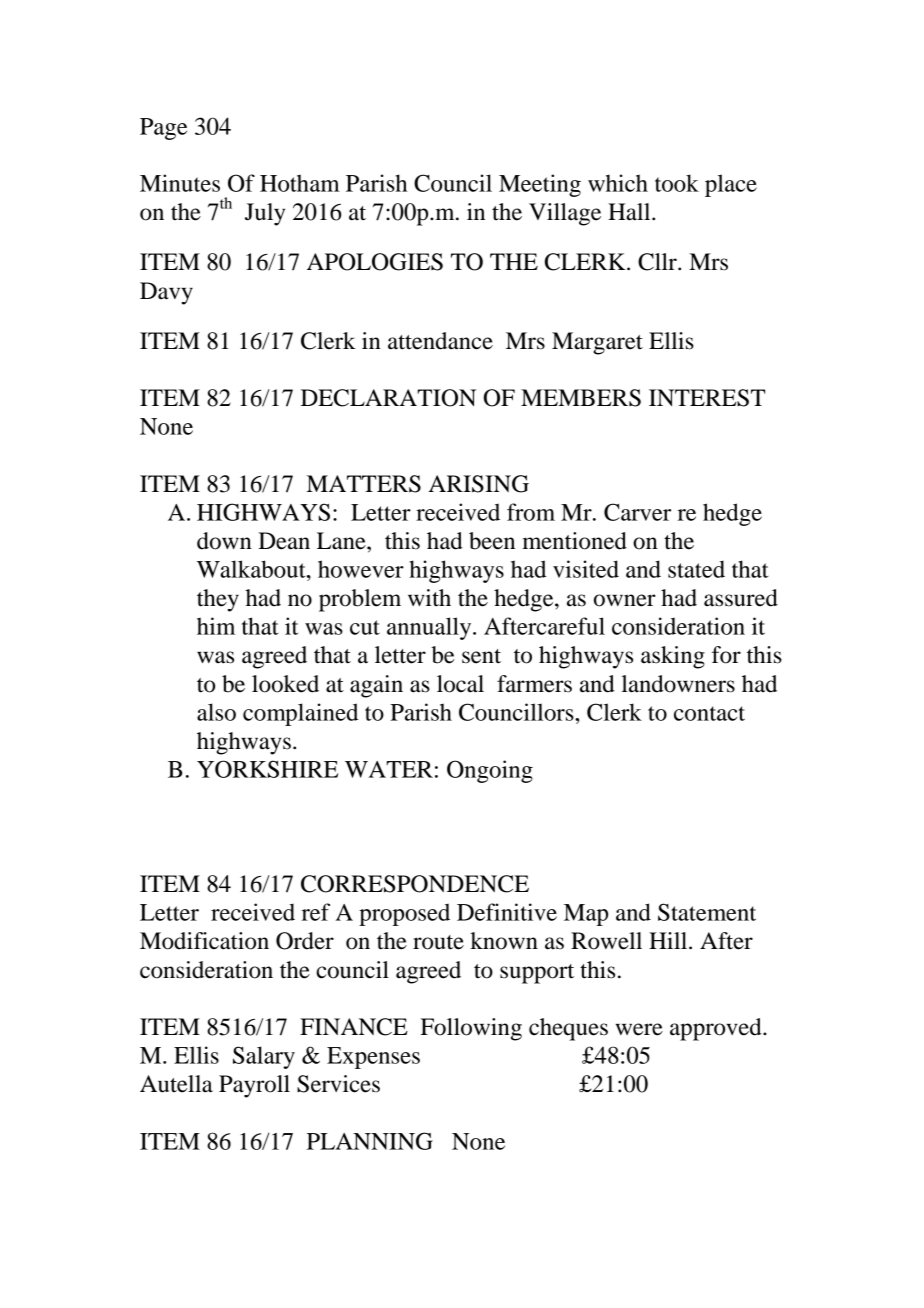 This screenshot has height=1308, width=924. What do you see at coordinates (180, 183) in the screenshot?
I see `Minutes` at bounding box center [180, 183].
